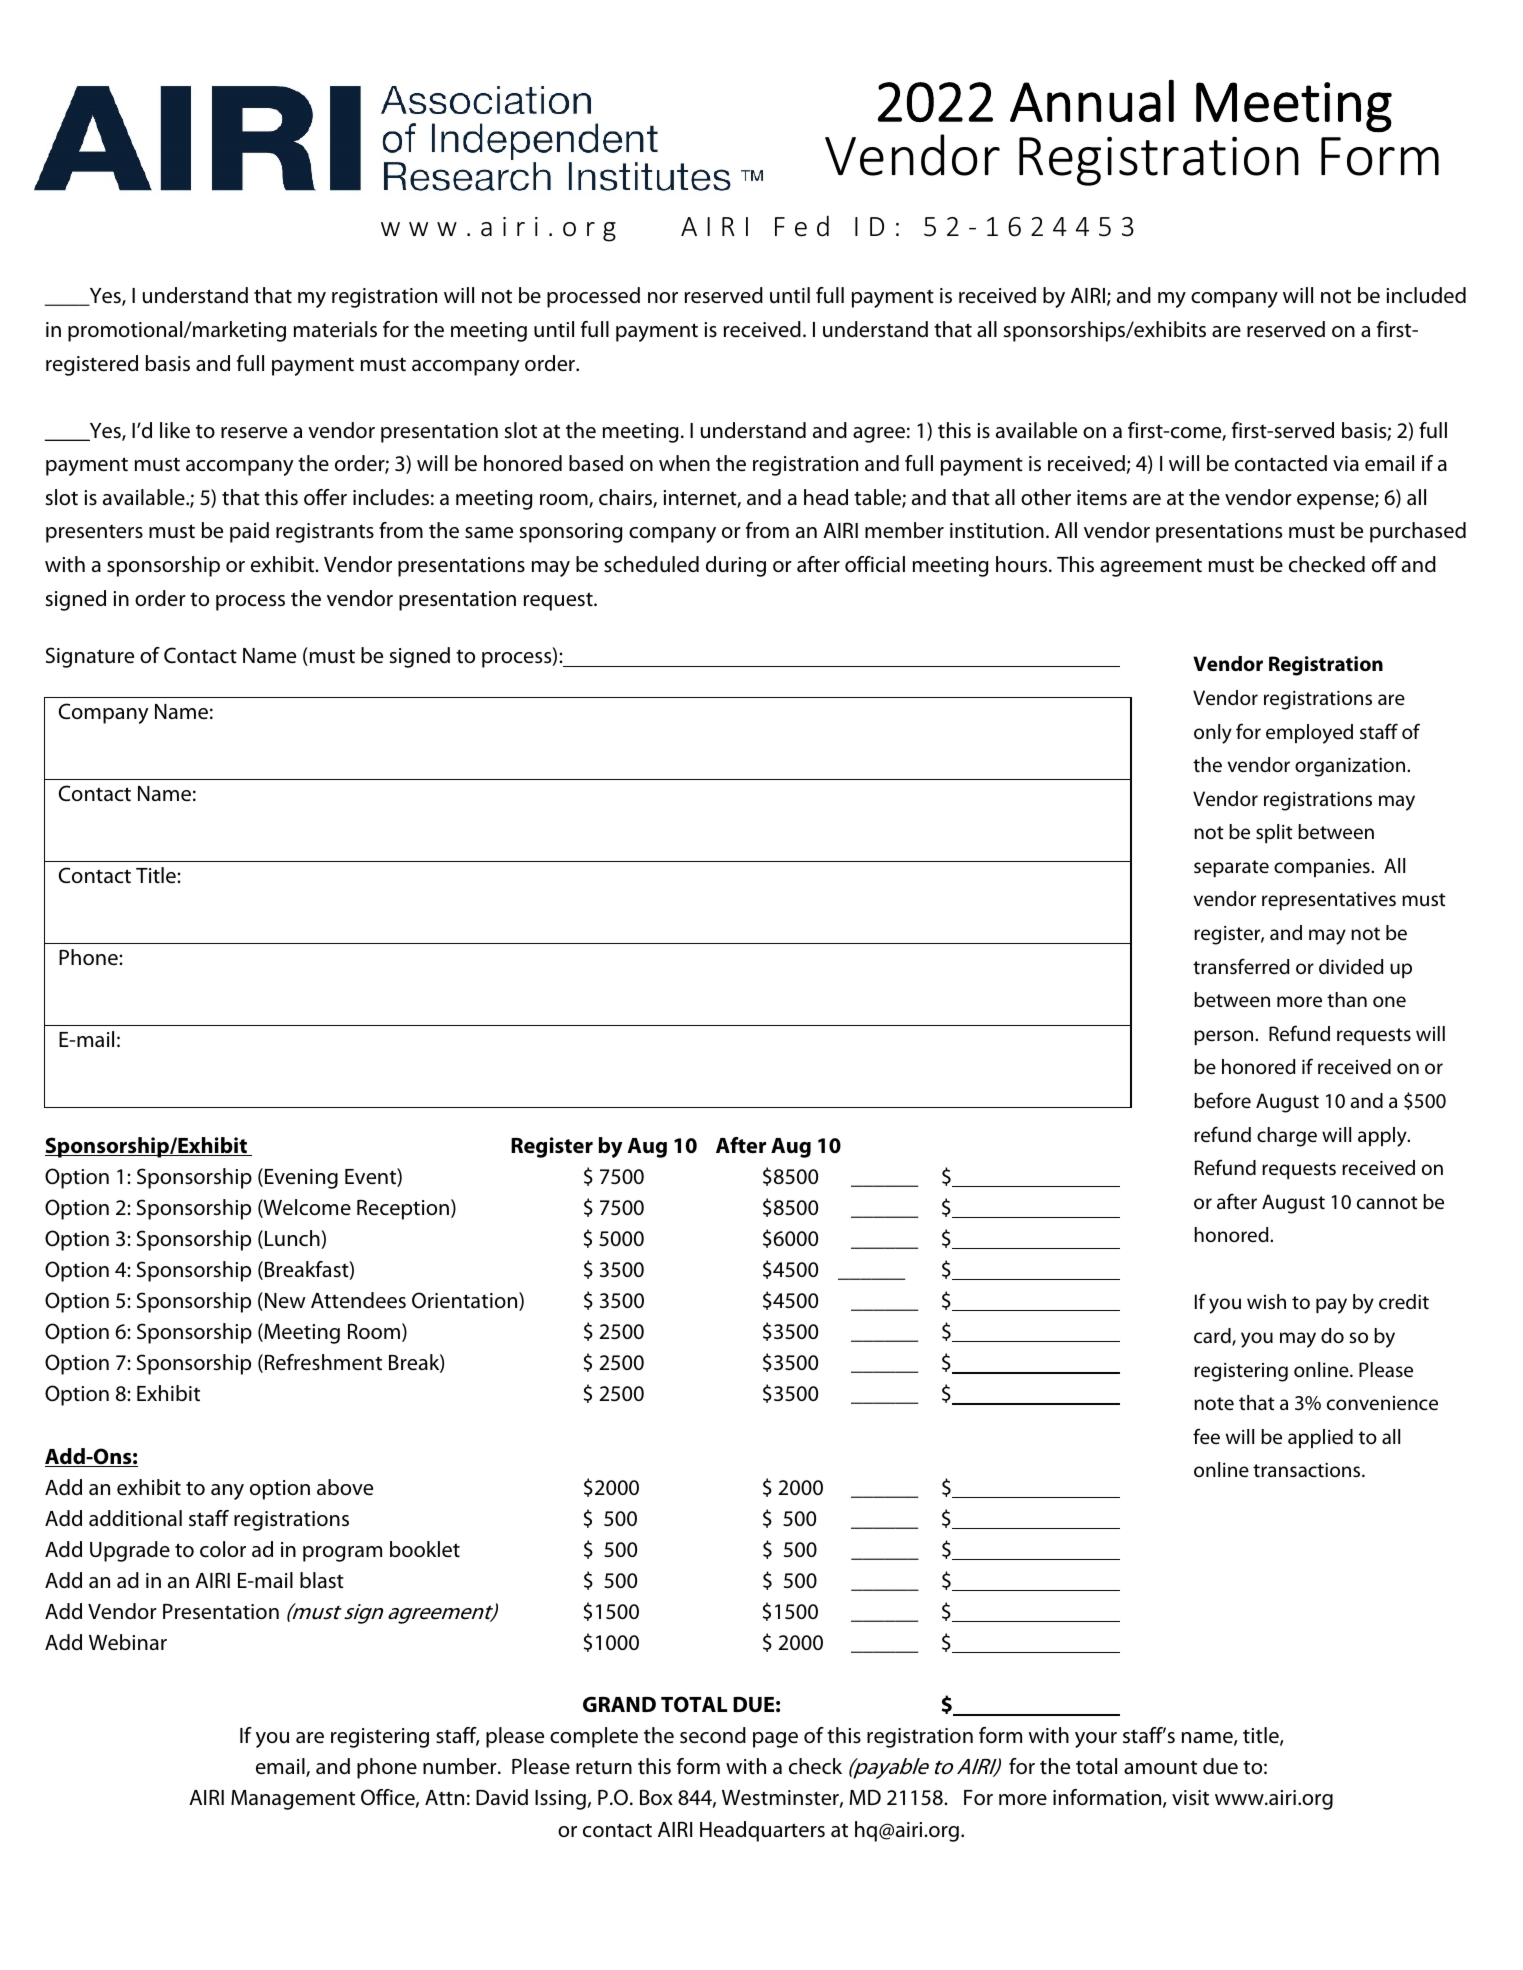 Image resolution: width=1523 pixels, height=1970 pixels. Describe the element at coordinates (293, 1239) in the screenshot. I see `Lunch` at that location.
